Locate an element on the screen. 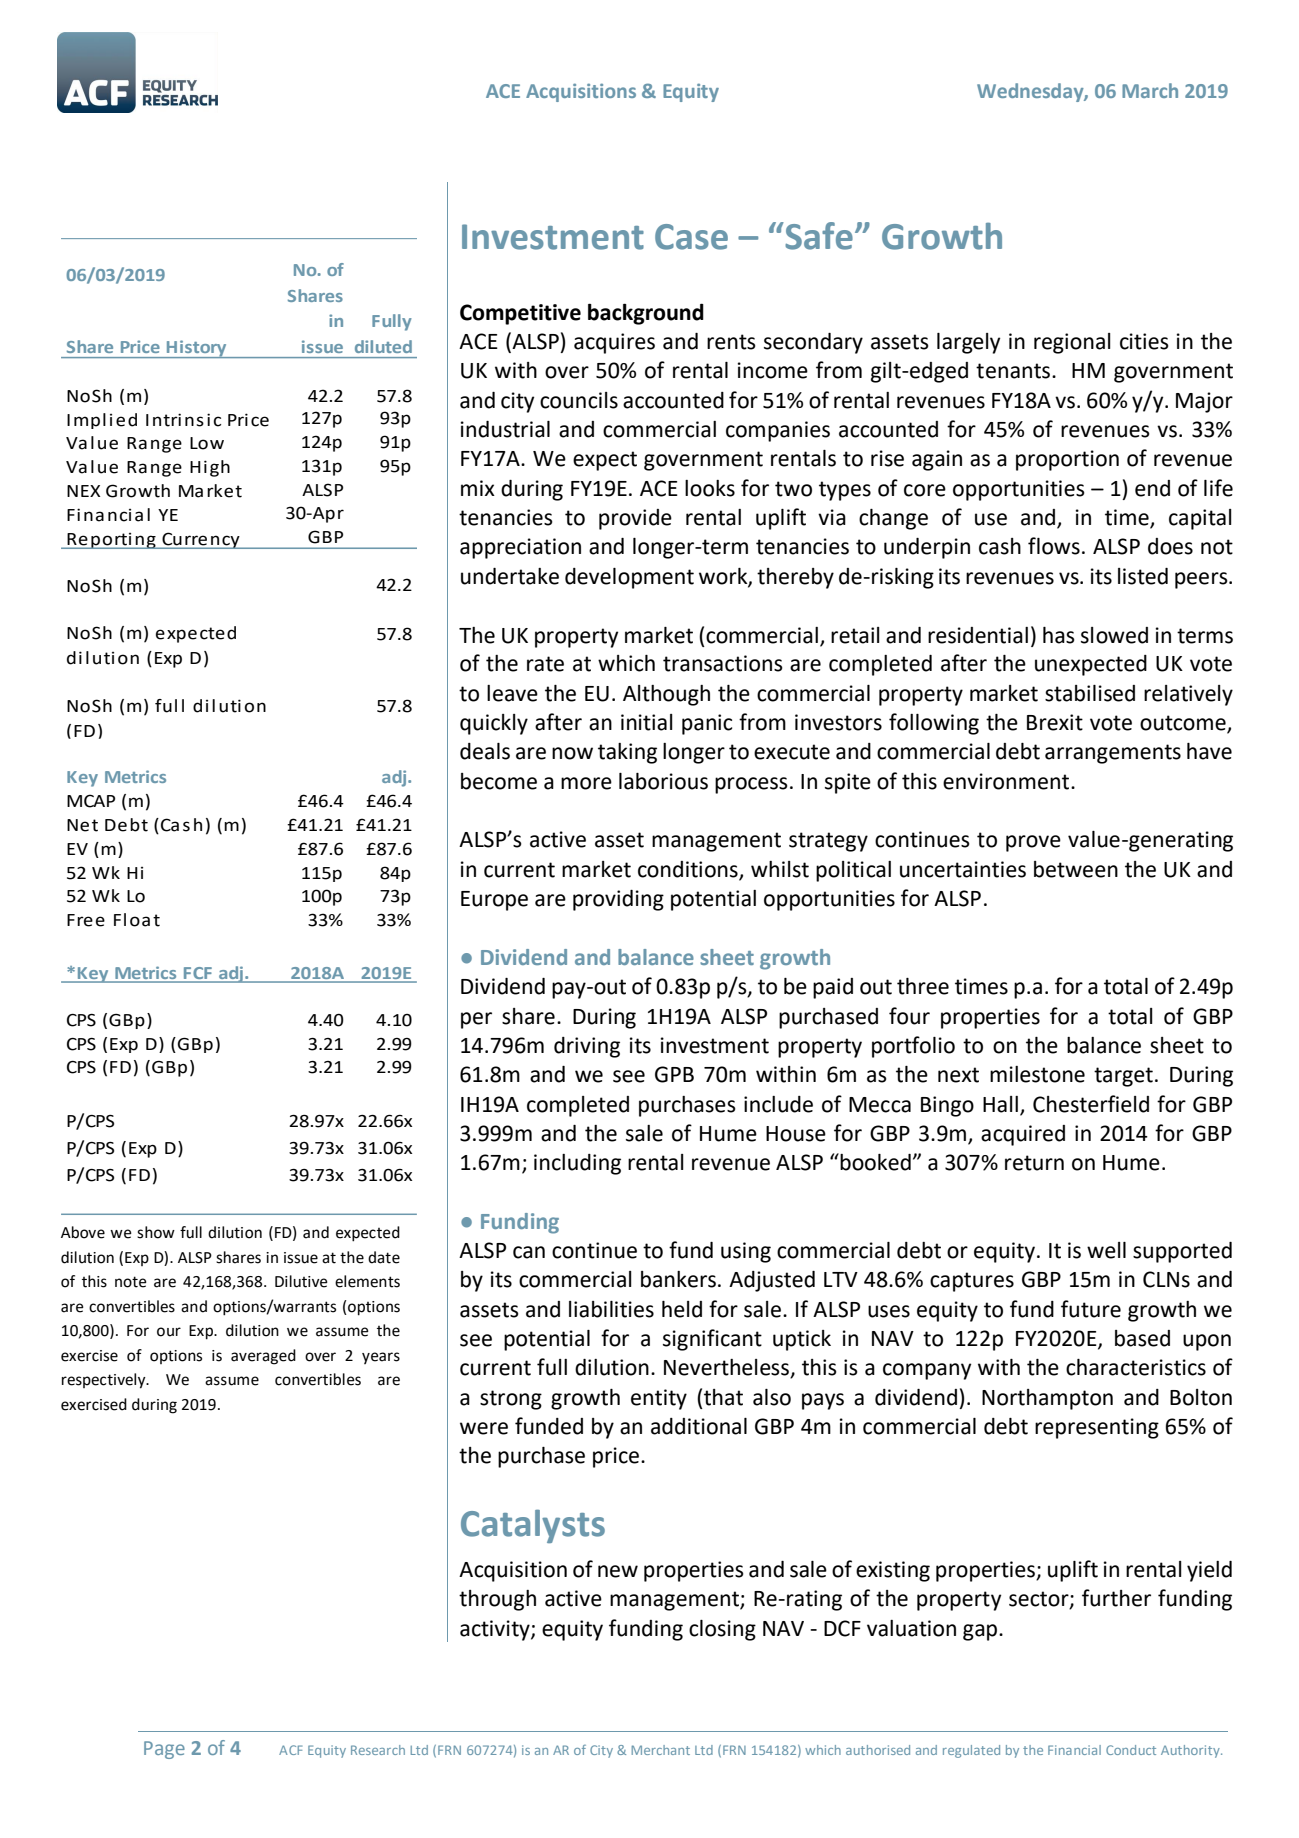 The width and height of the screenshot is (1299, 1838). Net is located at coordinates (82, 825).
